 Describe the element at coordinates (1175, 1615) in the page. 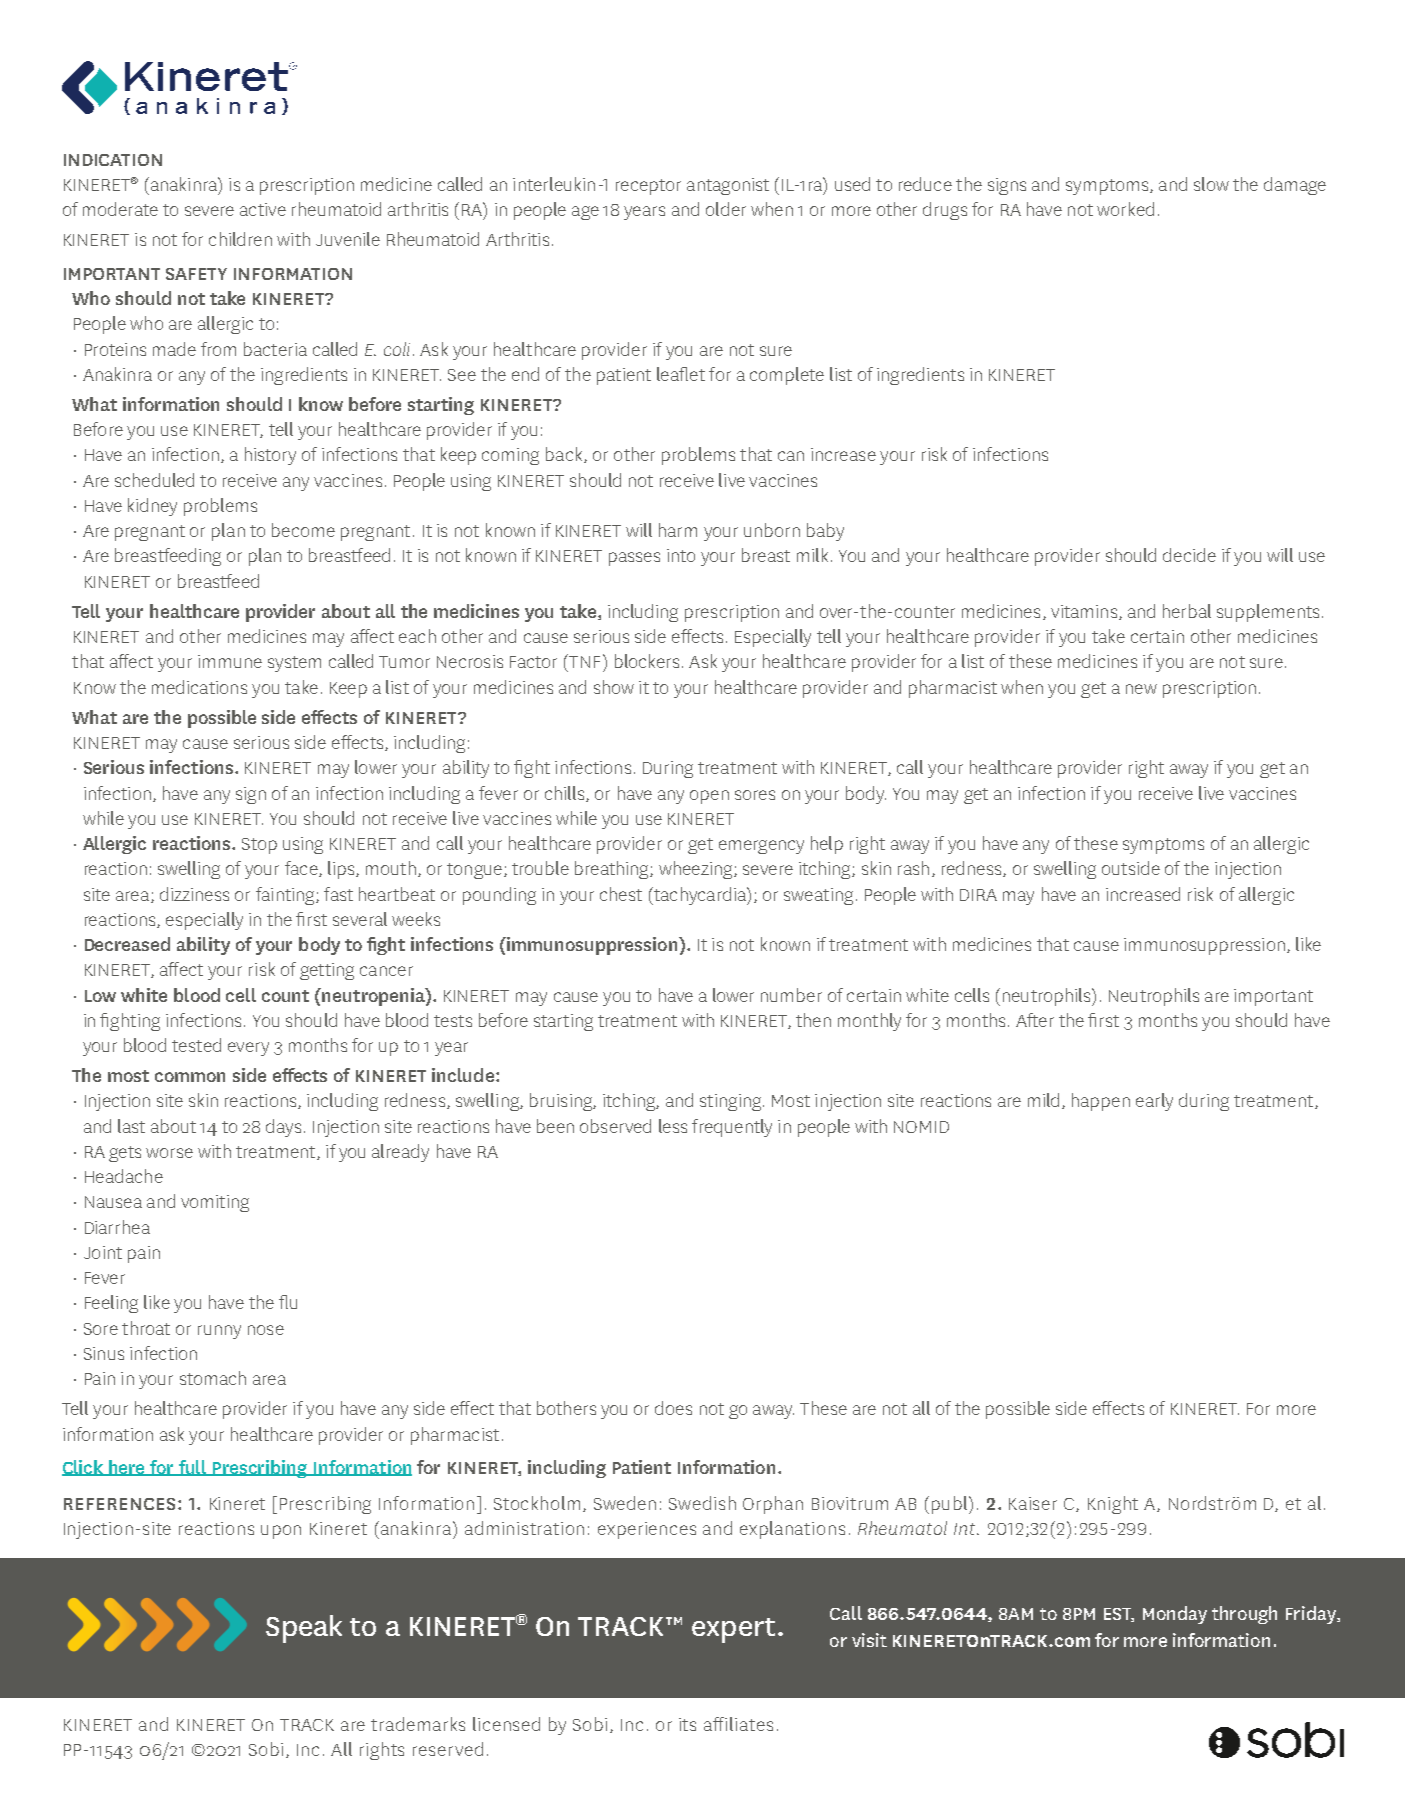

I see `Monday` at that location.
